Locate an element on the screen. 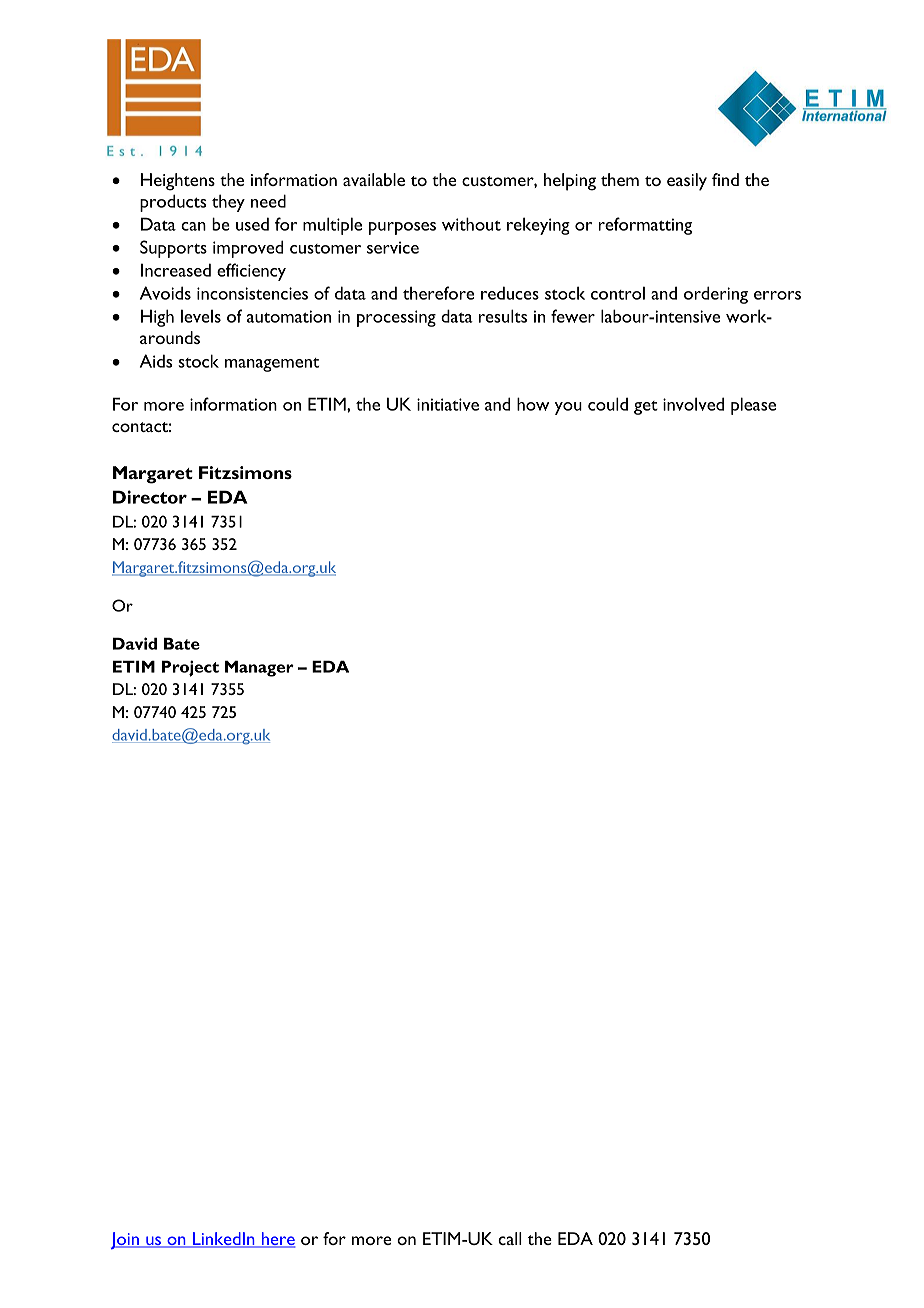 This screenshot has height=1308, width=924. get is located at coordinates (646, 408).
